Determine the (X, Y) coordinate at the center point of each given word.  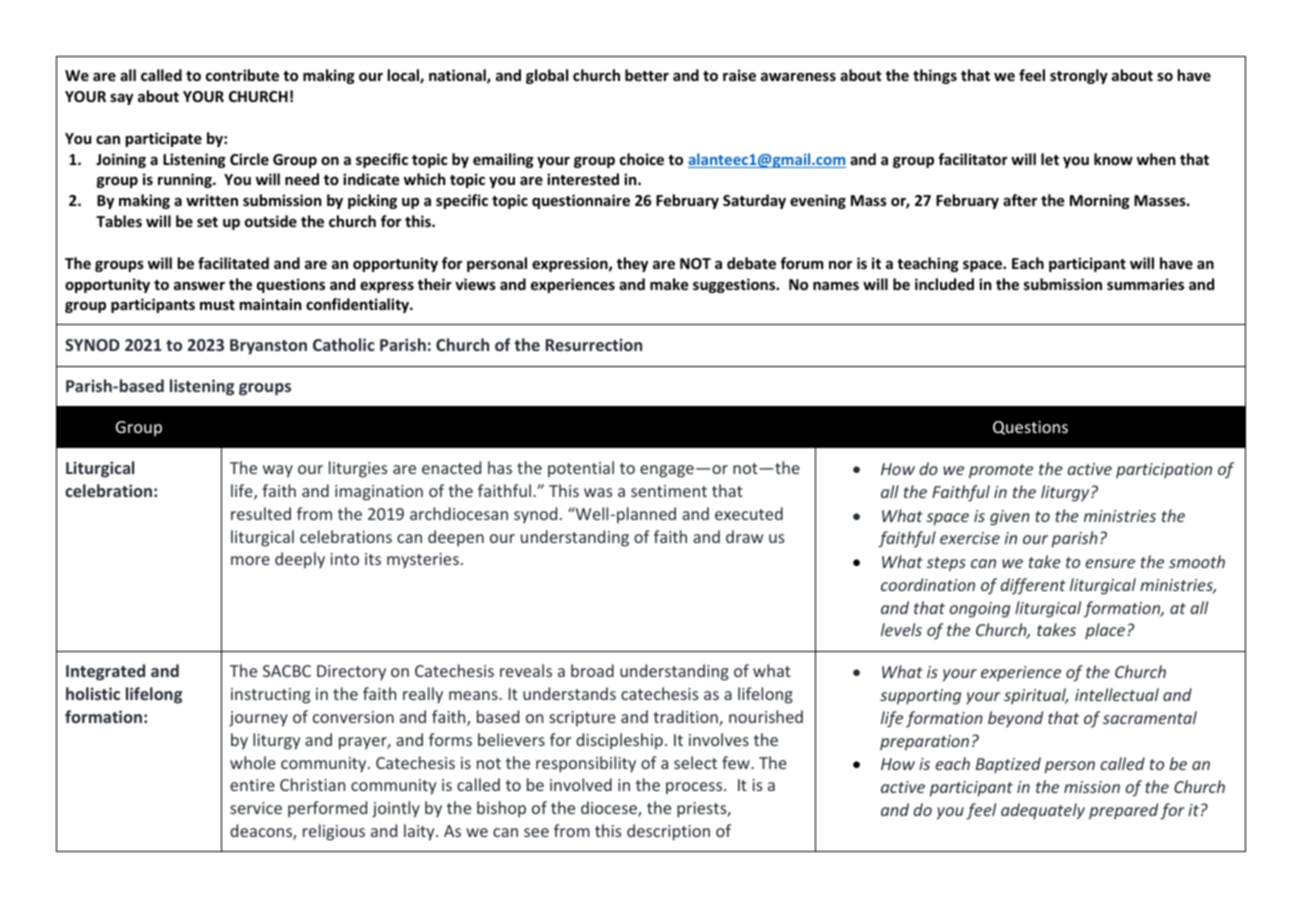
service (256, 808)
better (647, 75)
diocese (610, 809)
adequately (1043, 811)
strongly (1079, 76)
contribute (242, 75)
